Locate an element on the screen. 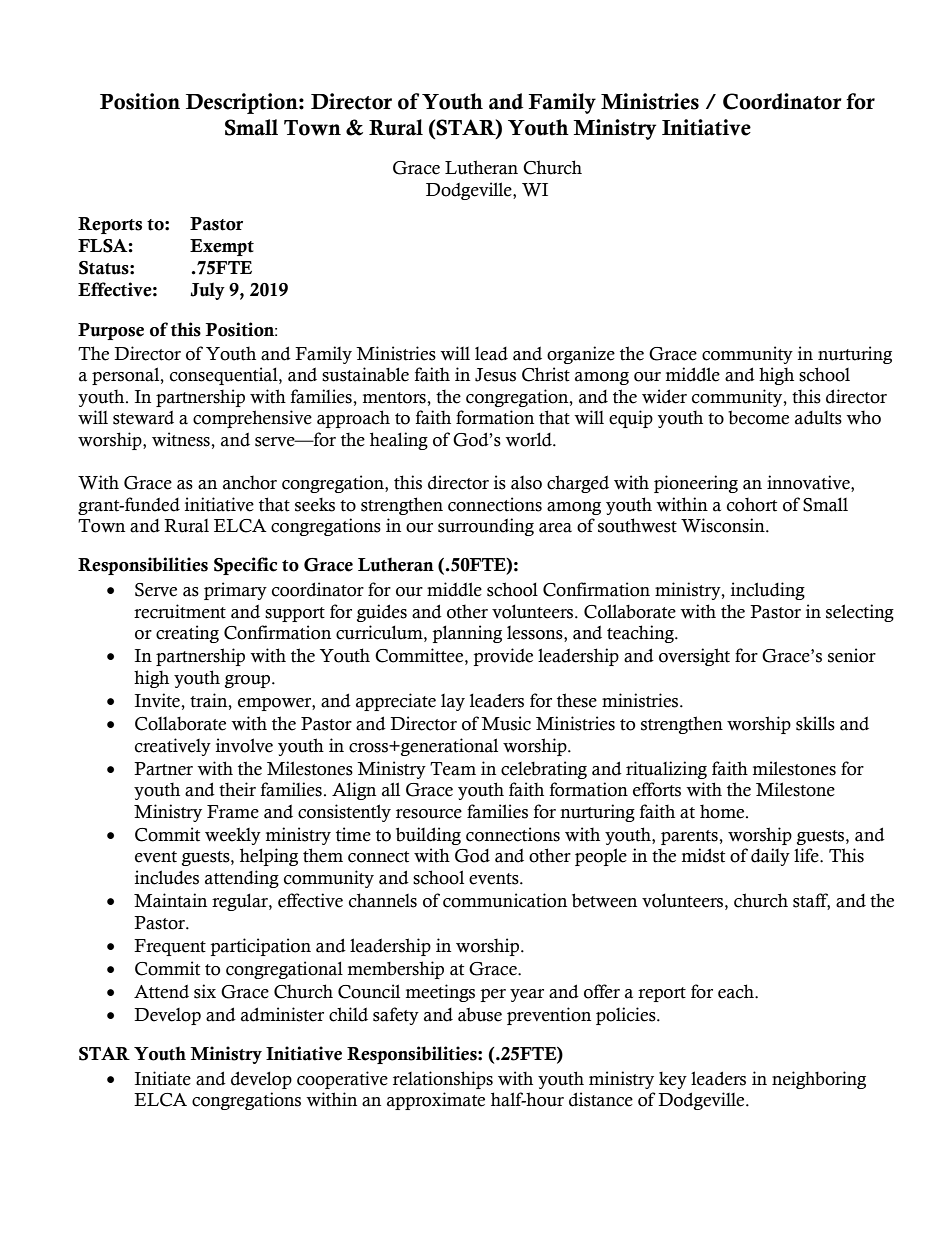  wider is located at coordinates (664, 396).
